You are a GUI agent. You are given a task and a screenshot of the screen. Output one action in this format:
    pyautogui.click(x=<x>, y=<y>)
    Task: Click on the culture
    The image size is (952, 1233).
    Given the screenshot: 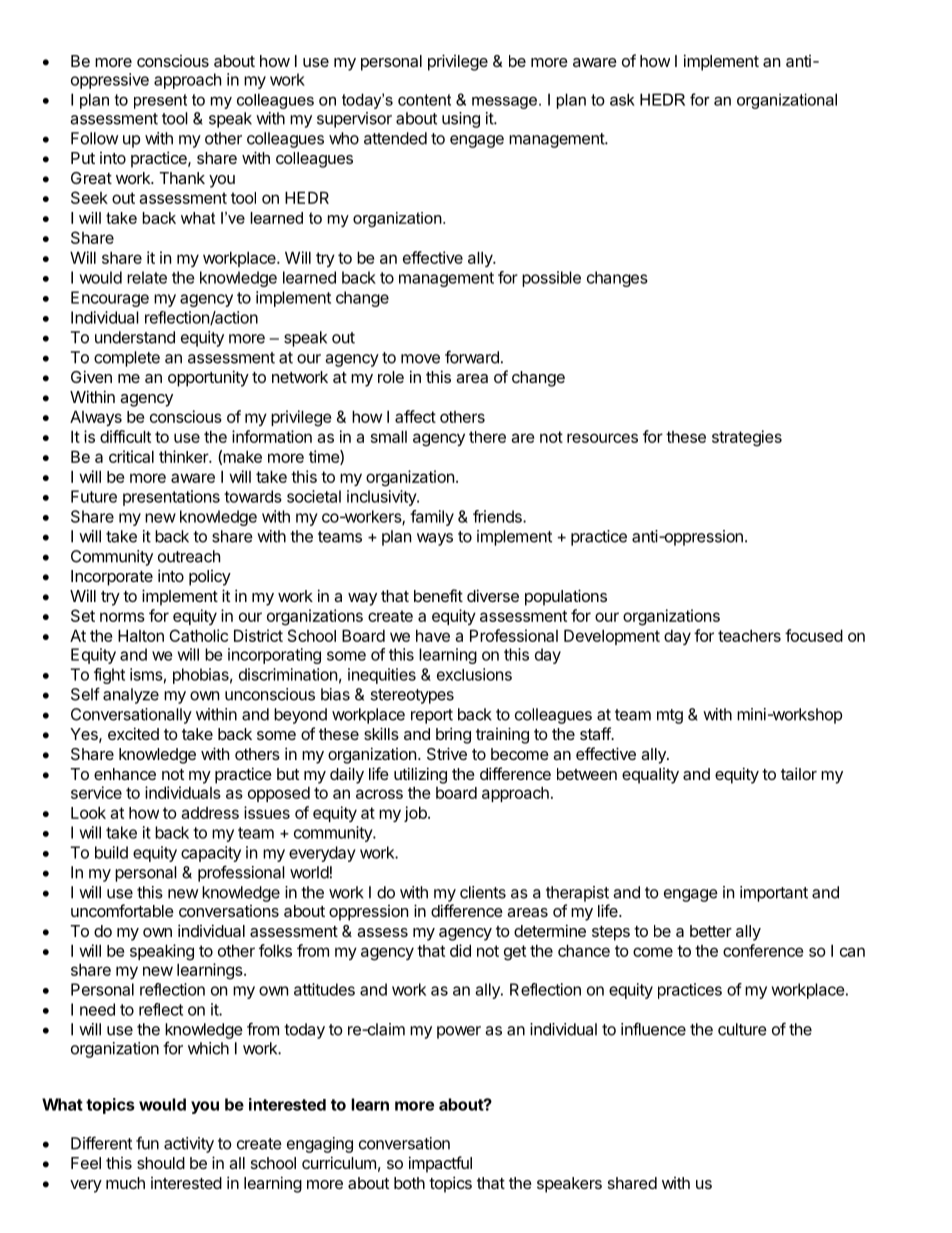 What is the action you would take?
    pyautogui.click(x=742, y=1029)
